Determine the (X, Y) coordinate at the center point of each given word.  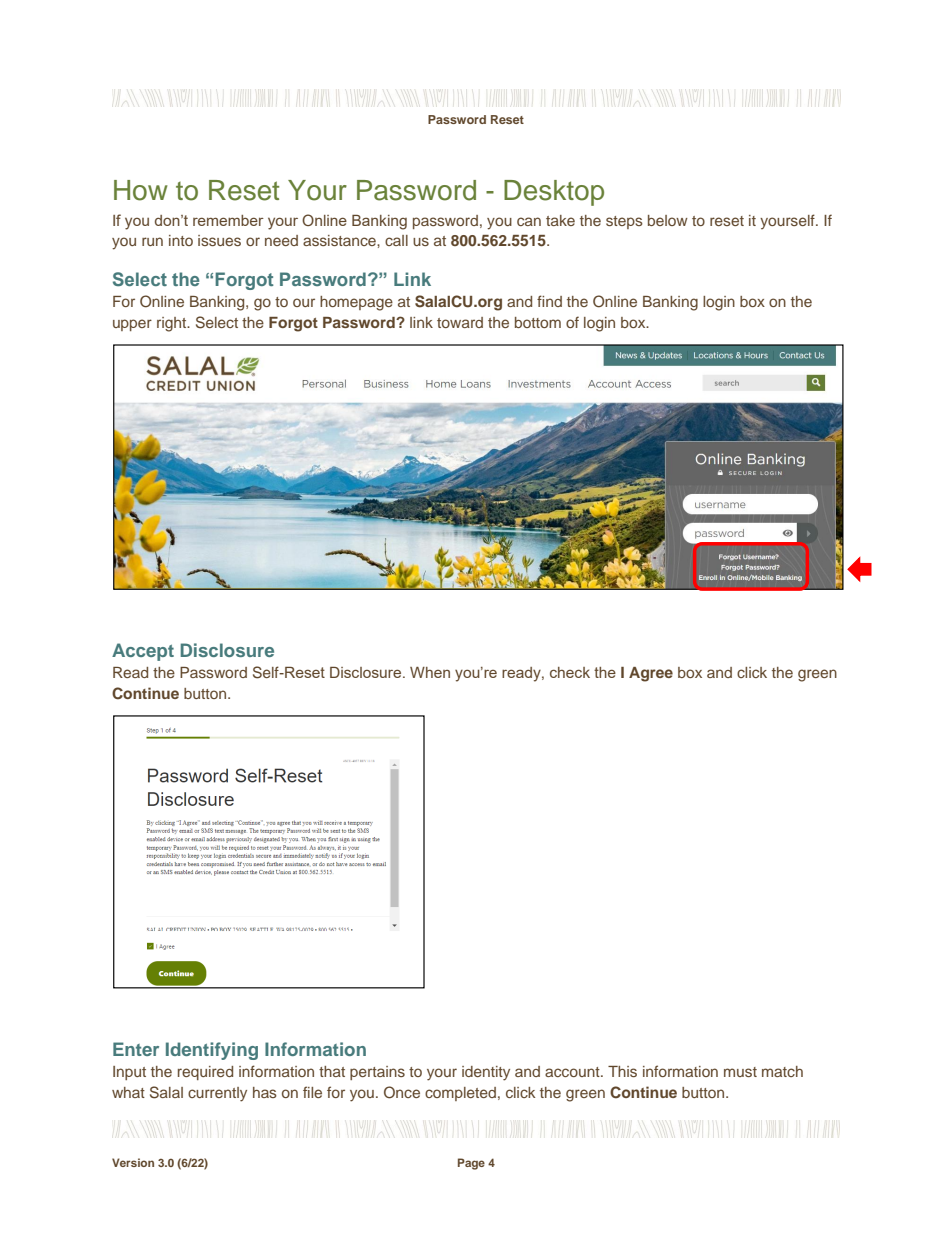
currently (217, 1094)
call (396, 240)
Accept (143, 652)
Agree (651, 674)
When (430, 672)
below (668, 220)
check (570, 672)
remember (228, 220)
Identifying (212, 1051)
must (740, 1072)
